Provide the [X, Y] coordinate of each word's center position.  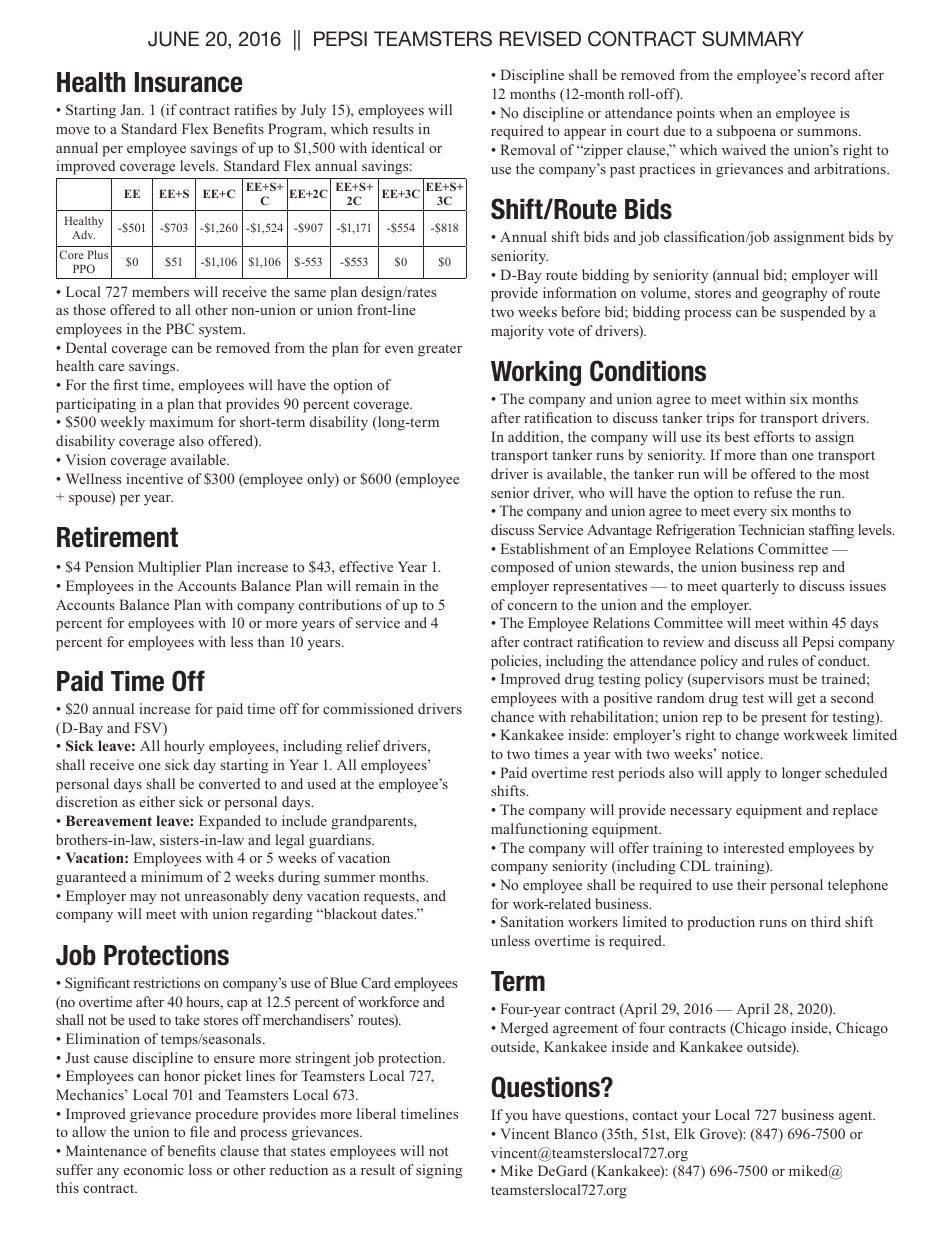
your [696, 1118]
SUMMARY [753, 39]
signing [439, 1171]
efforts [774, 436]
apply [744, 774]
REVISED [540, 39]
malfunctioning [539, 830]
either [157, 801]
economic [154, 1169]
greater [440, 350]
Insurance [189, 82]
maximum [181, 421]
